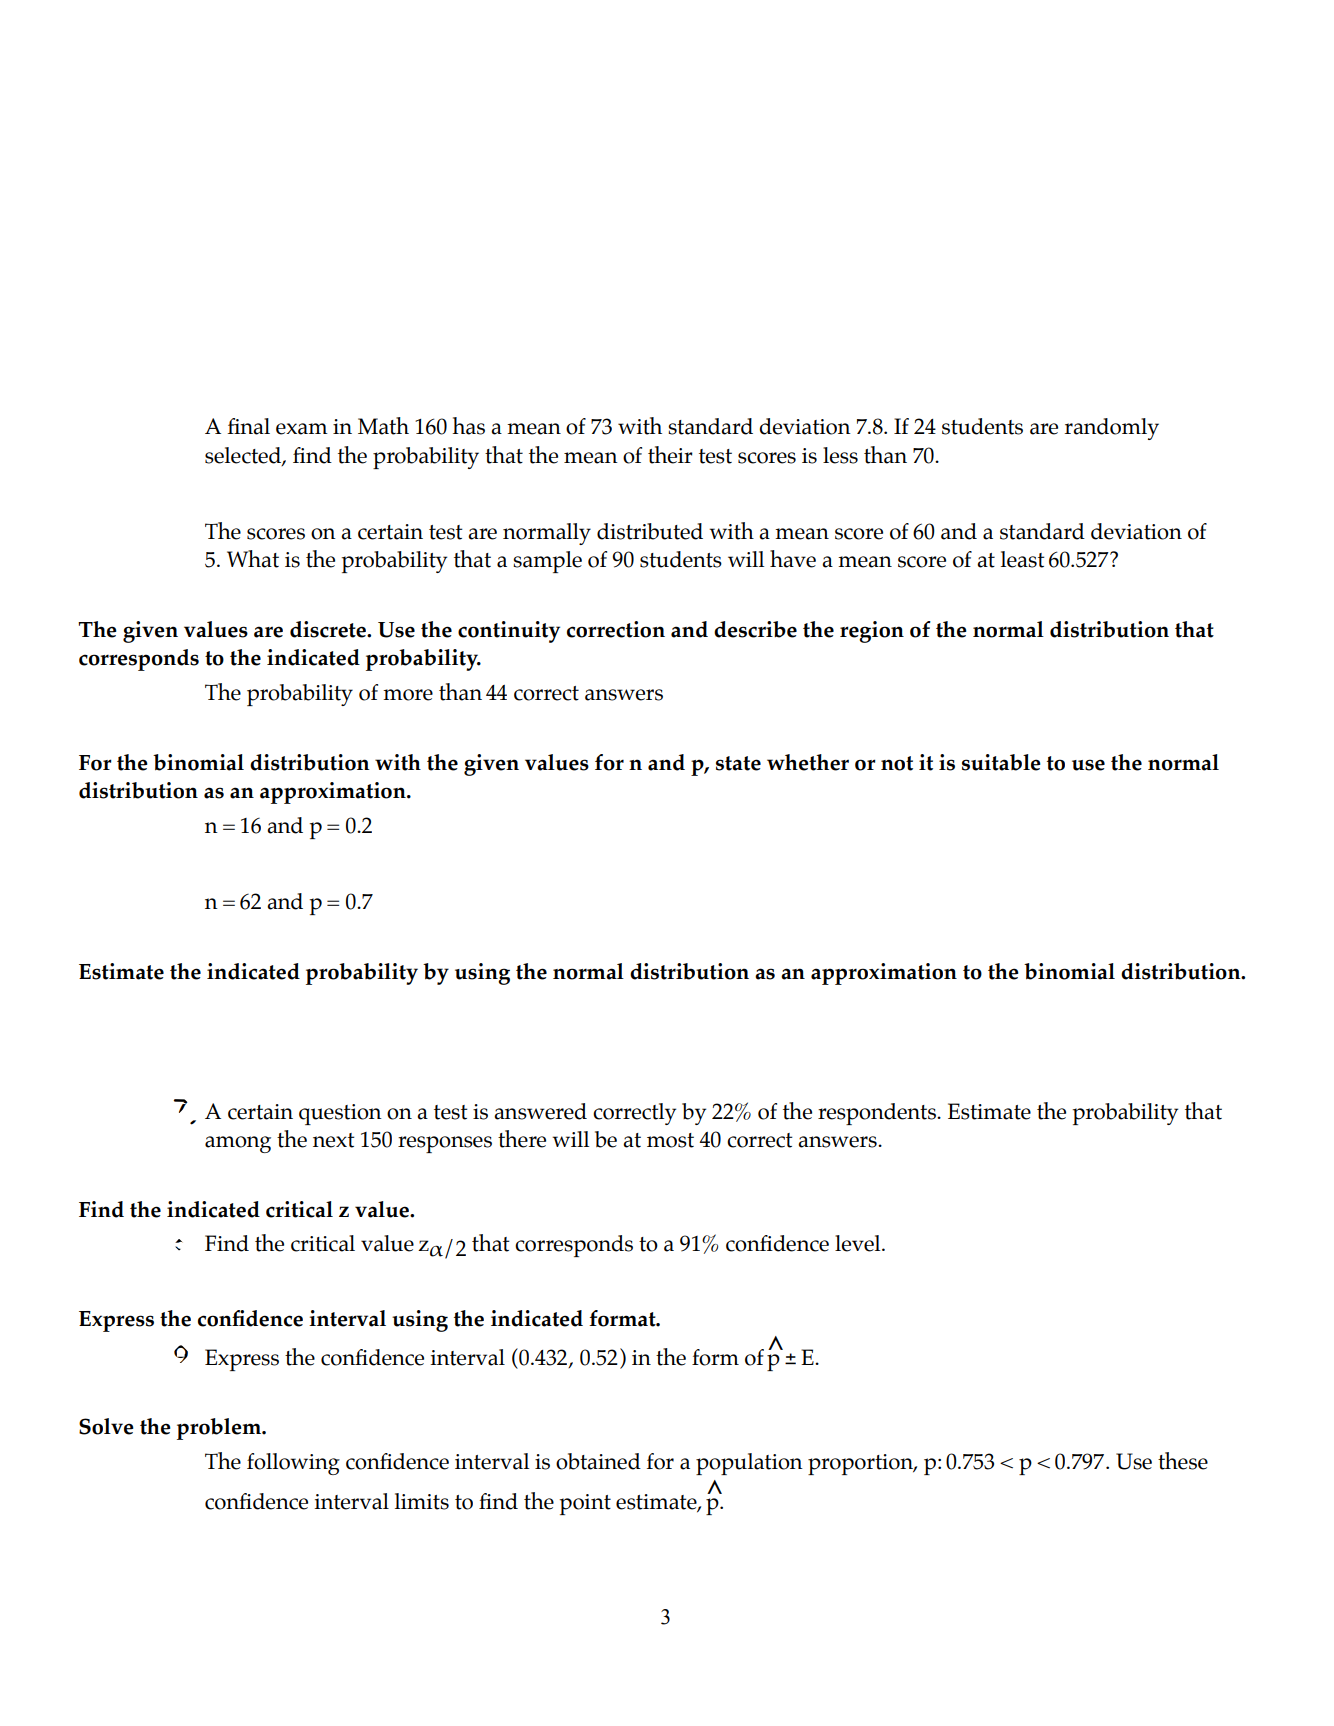 Image resolution: width=1334 pixels, height=1726 pixels. I want to click on next, so click(334, 1140).
